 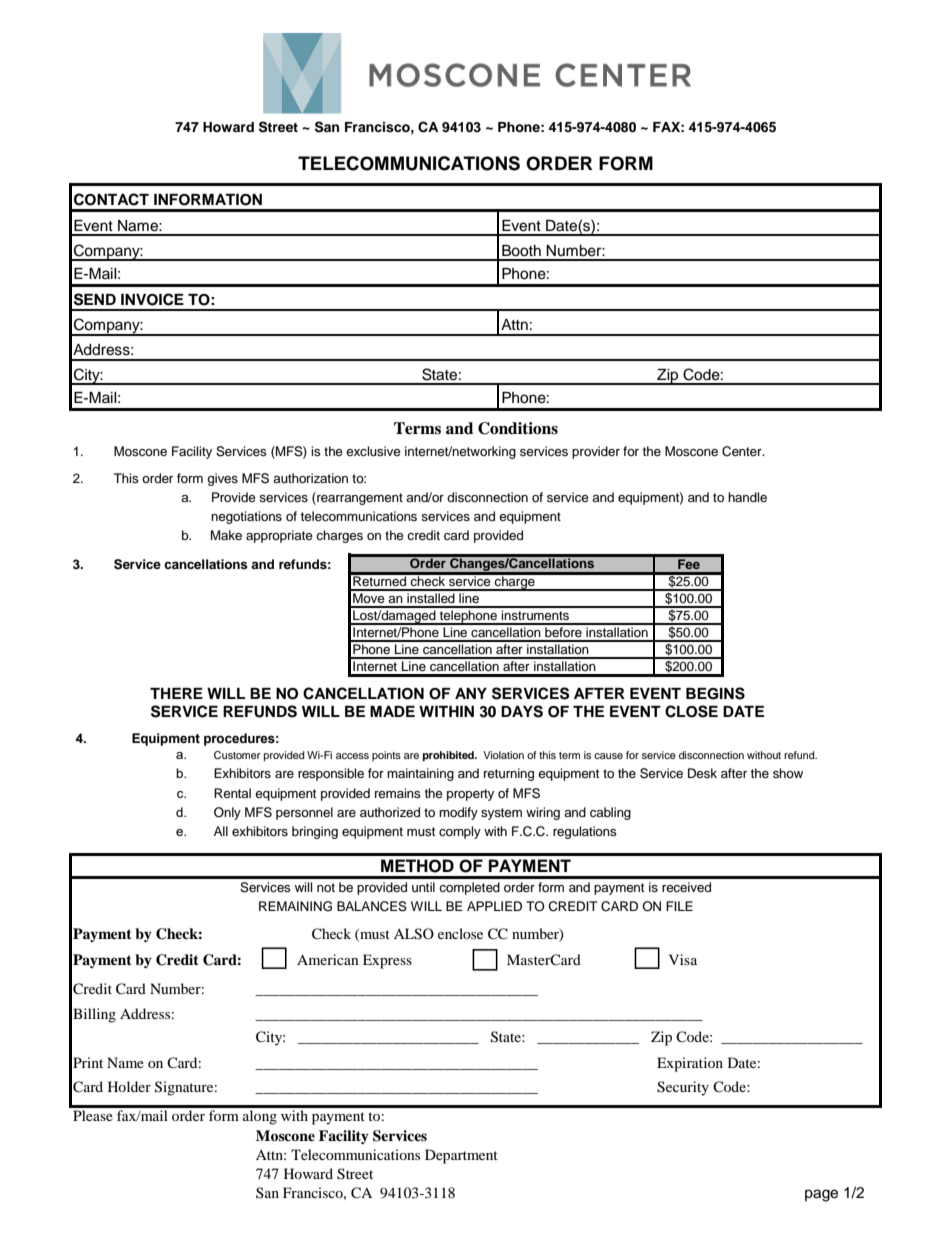 I want to click on BEGINS, so click(x=715, y=693).
